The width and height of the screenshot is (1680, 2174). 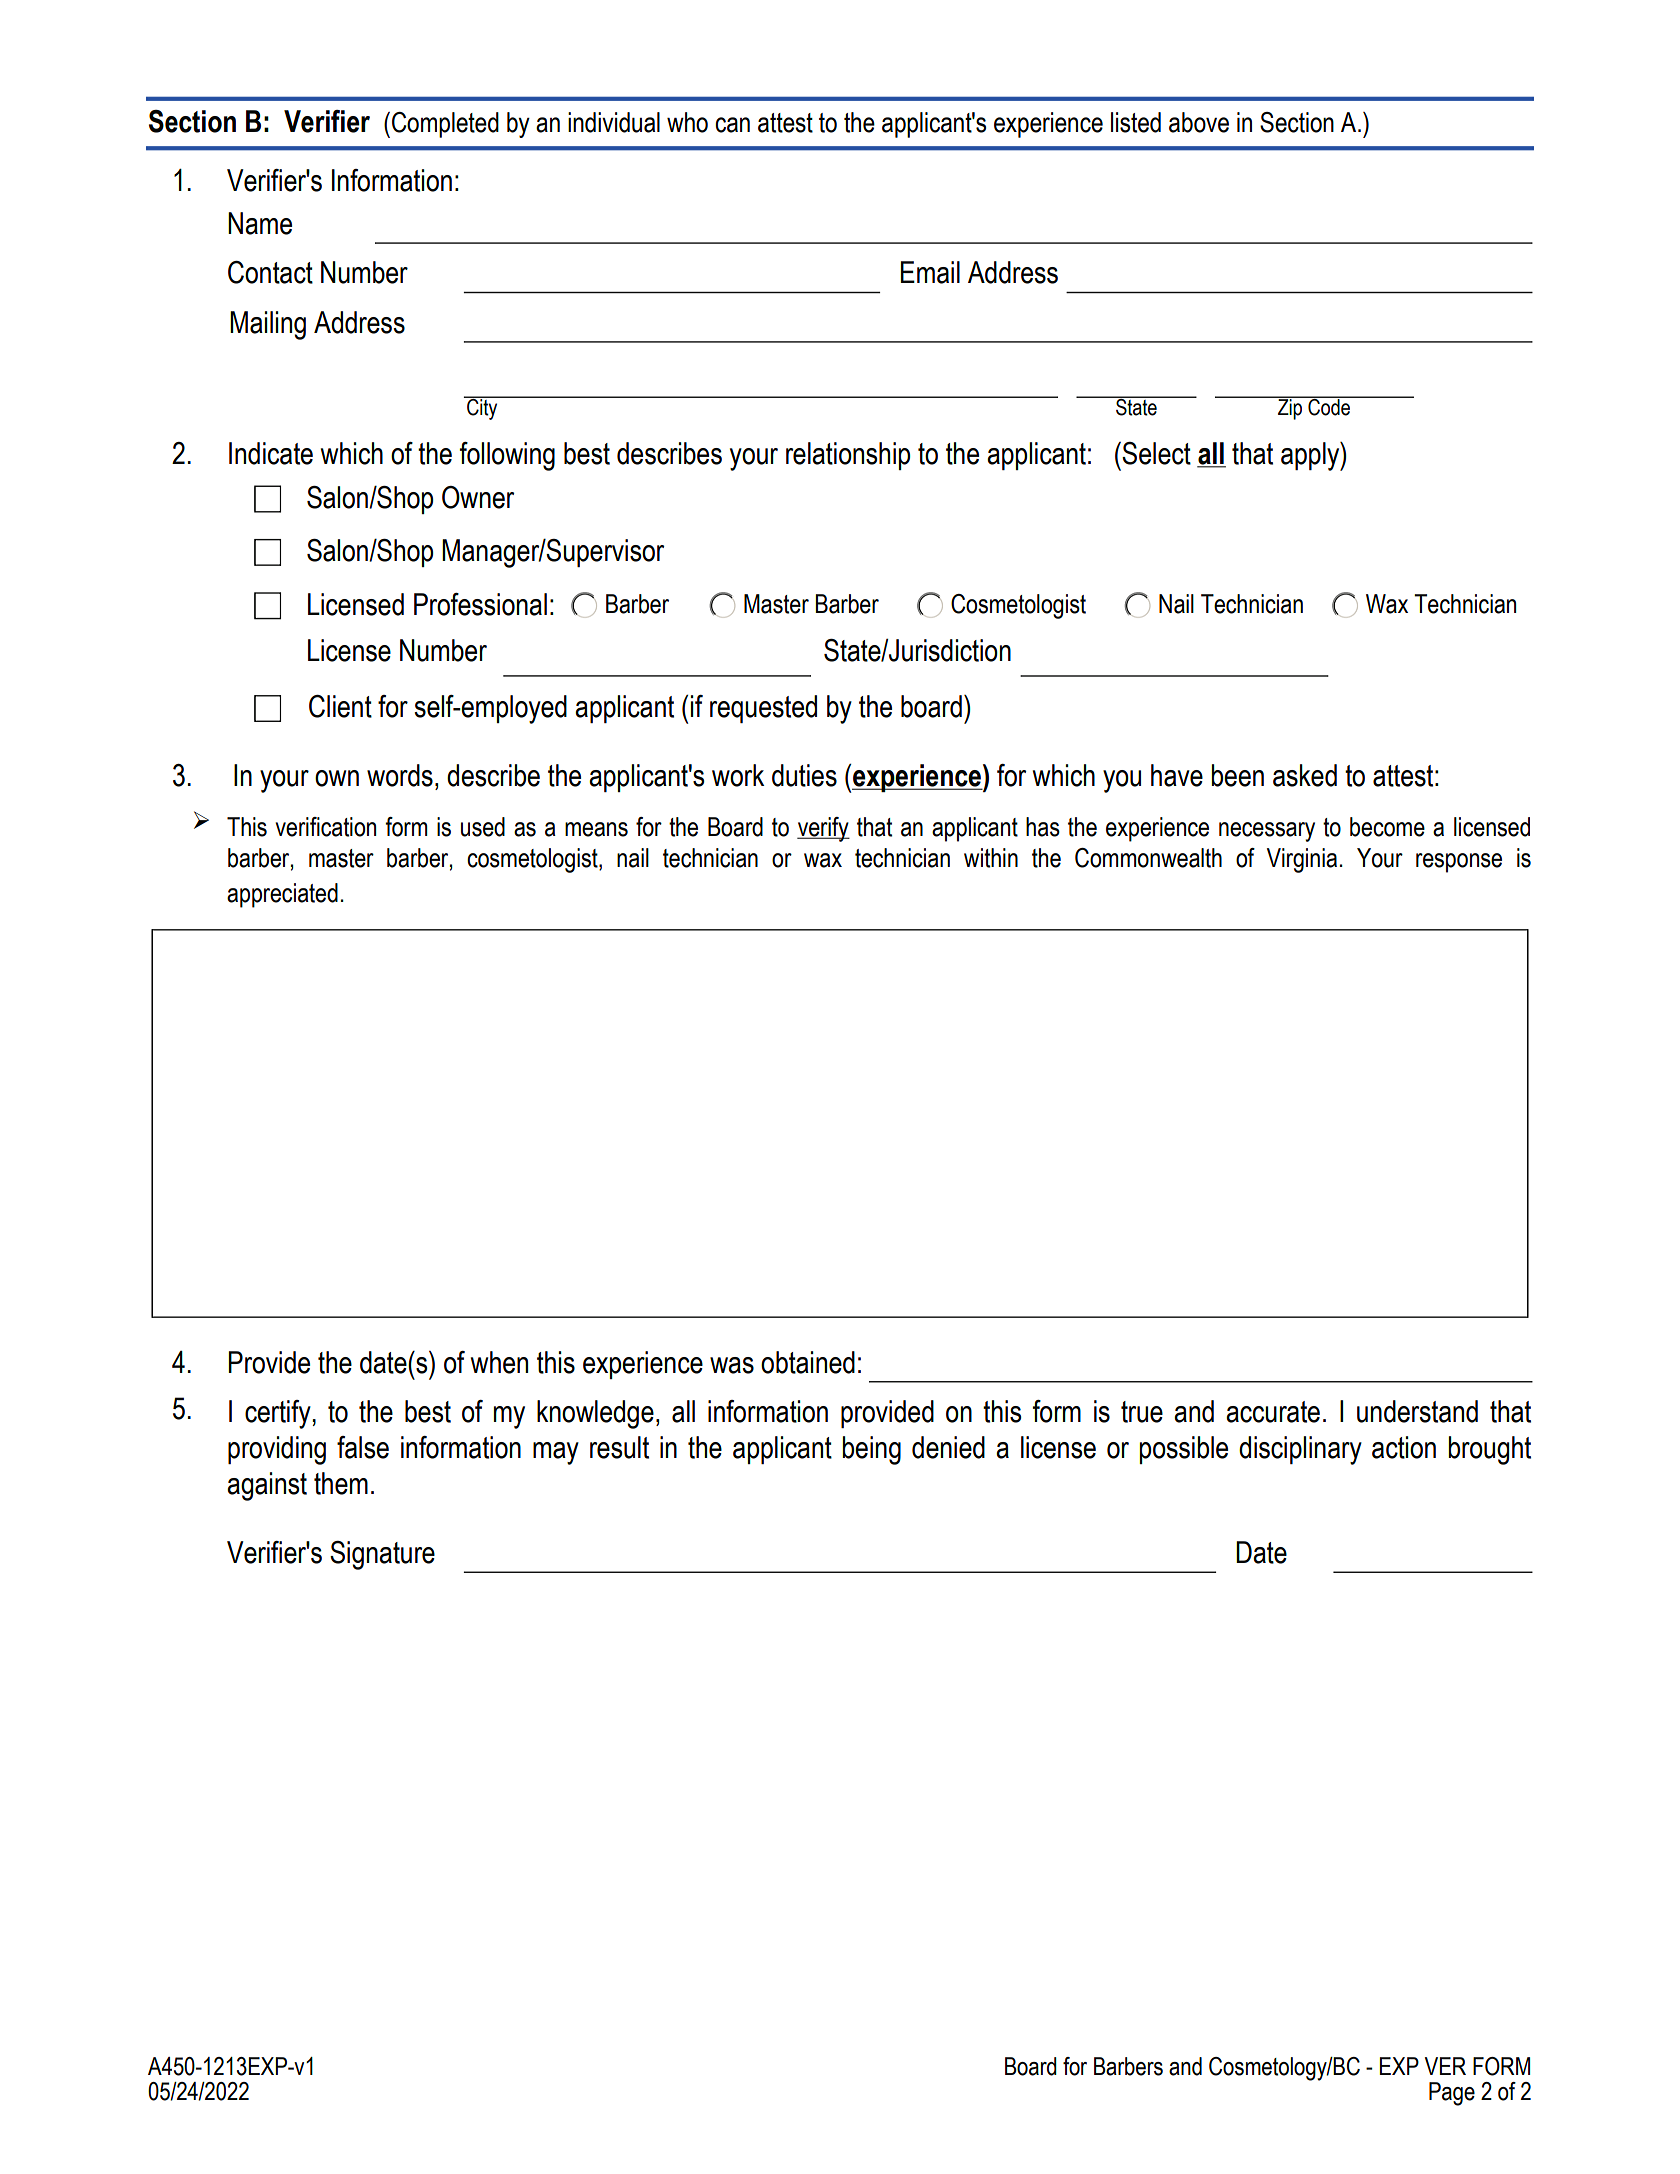 I want to click on Completed, so click(x=445, y=125).
